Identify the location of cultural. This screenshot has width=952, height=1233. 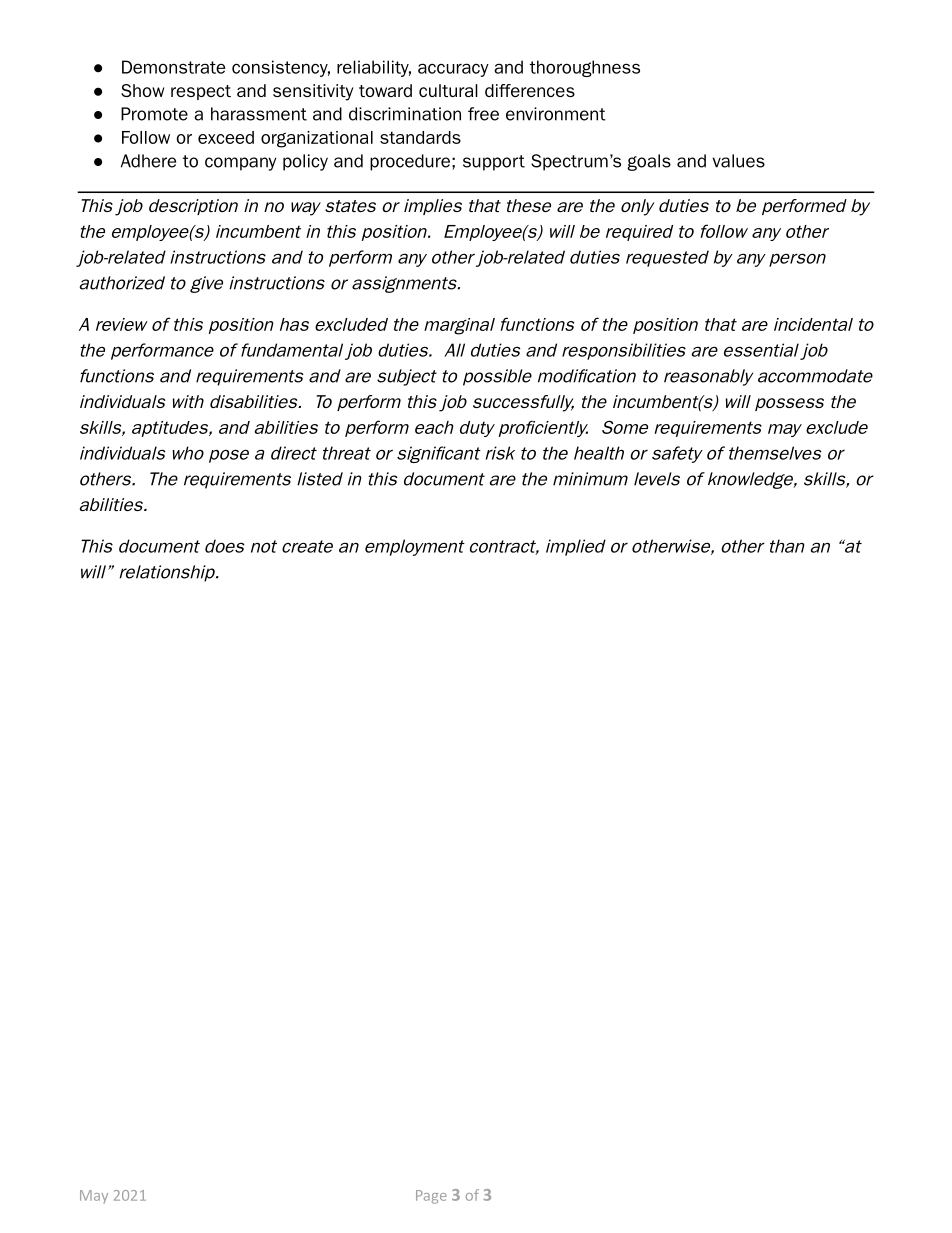
(448, 90).
